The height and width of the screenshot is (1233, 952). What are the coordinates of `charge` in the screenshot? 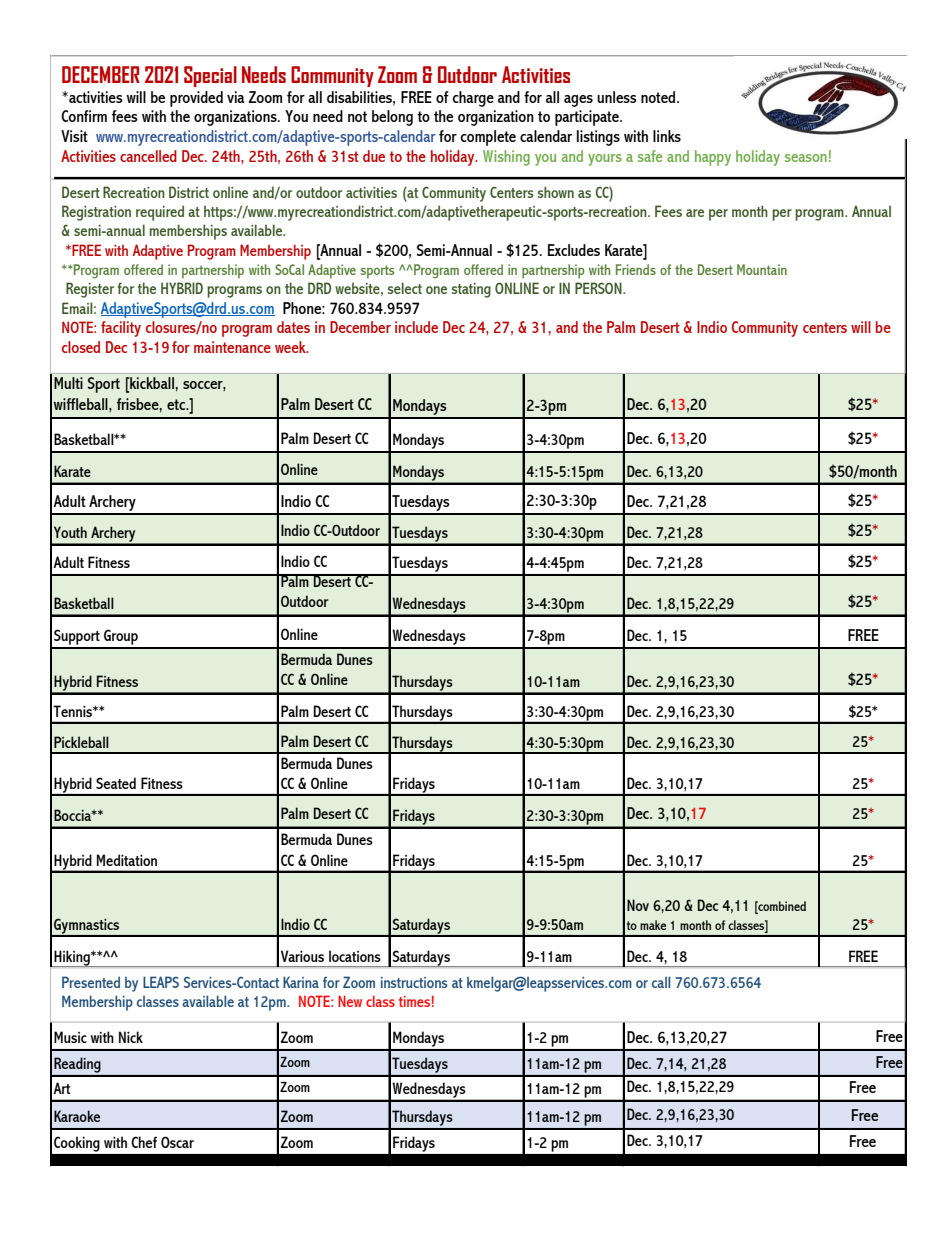 It's located at (473, 99).
